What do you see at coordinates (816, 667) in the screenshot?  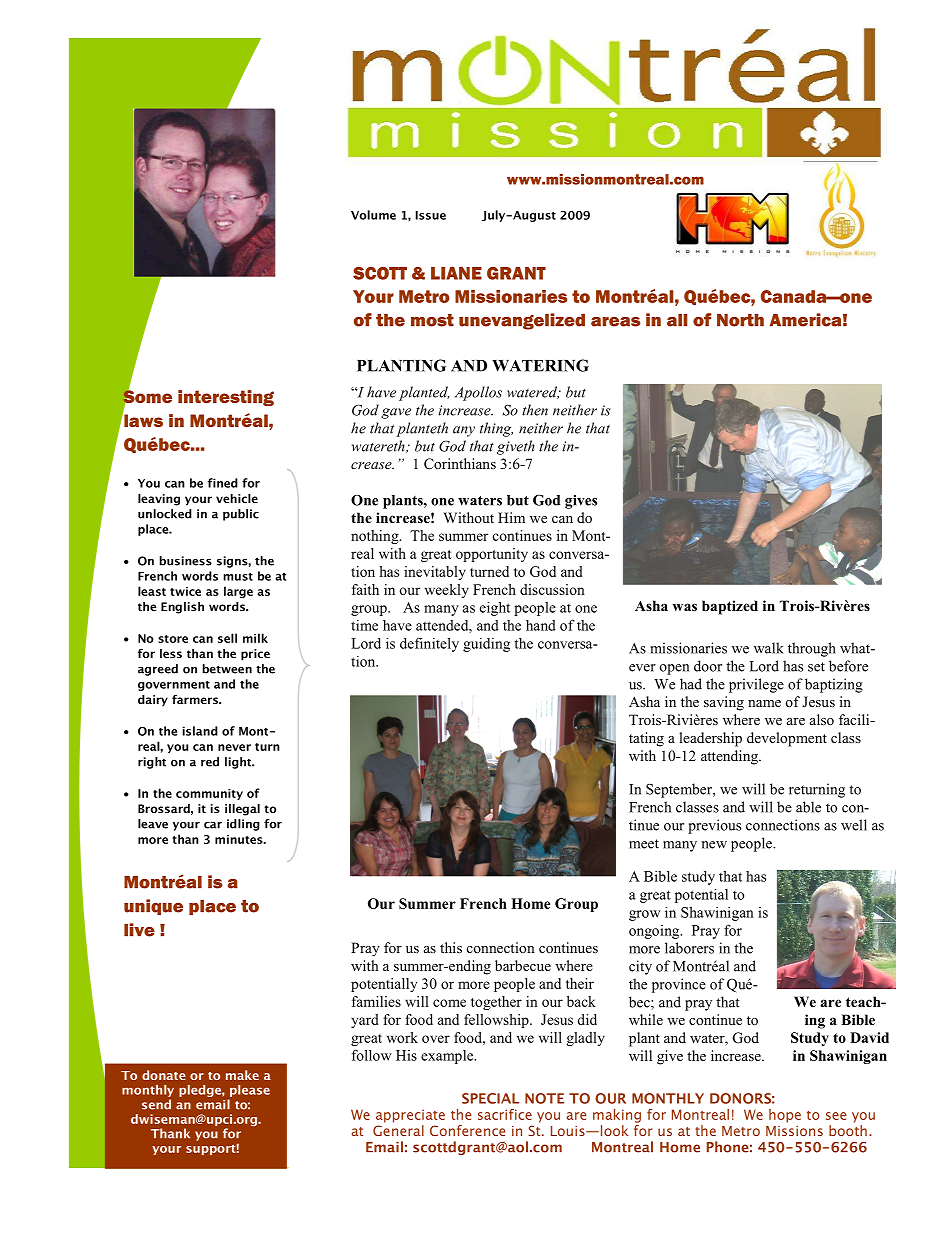 I see `set` at bounding box center [816, 667].
